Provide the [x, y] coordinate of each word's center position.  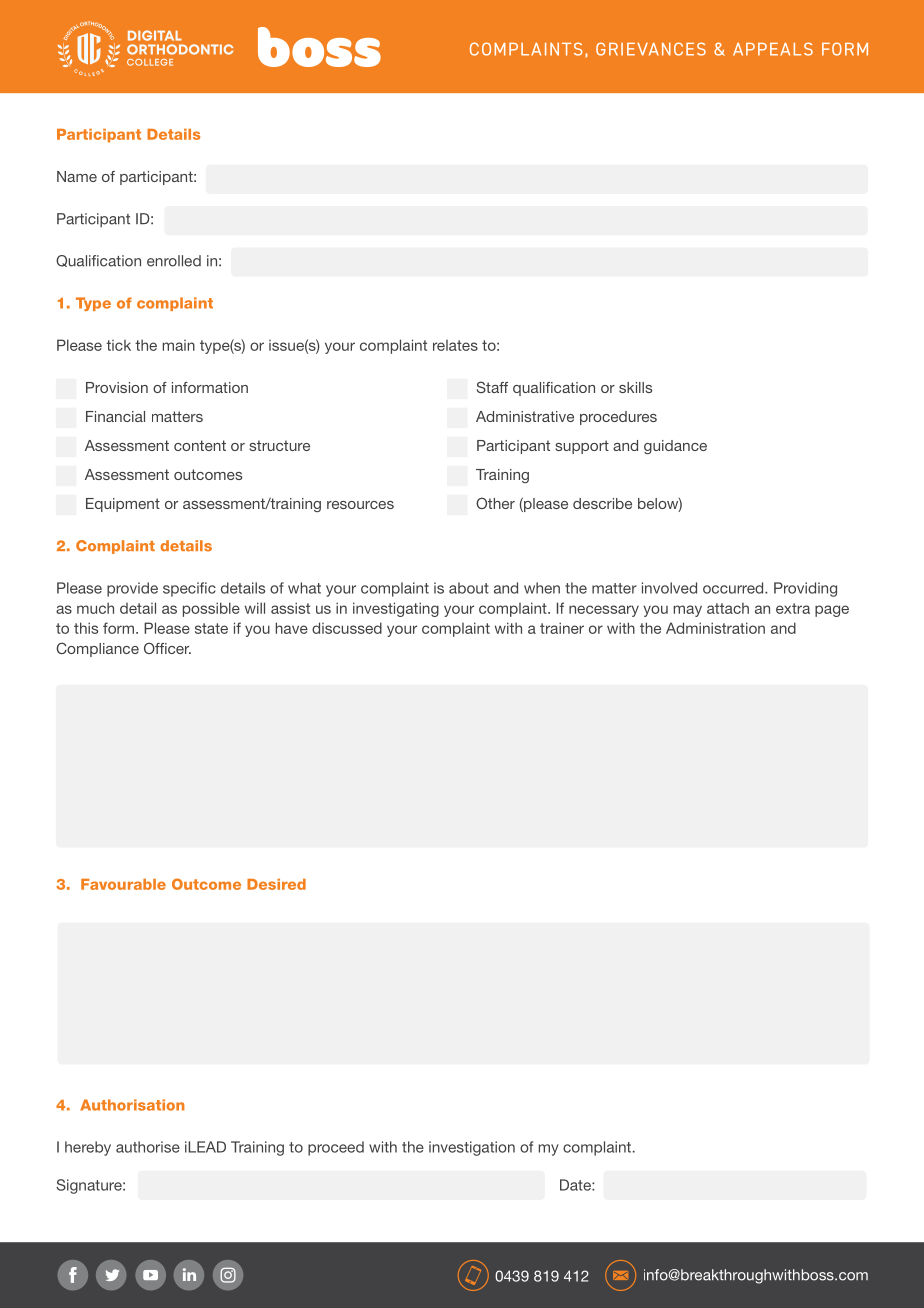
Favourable [123, 884]
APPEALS [773, 49]
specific [189, 589]
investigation [472, 1148]
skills [635, 387]
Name [77, 176]
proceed [336, 1148]
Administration [715, 628]
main [179, 345]
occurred [734, 588]
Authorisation [132, 1105]
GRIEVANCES [651, 49]
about [469, 588]
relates [455, 345]
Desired [276, 884]
